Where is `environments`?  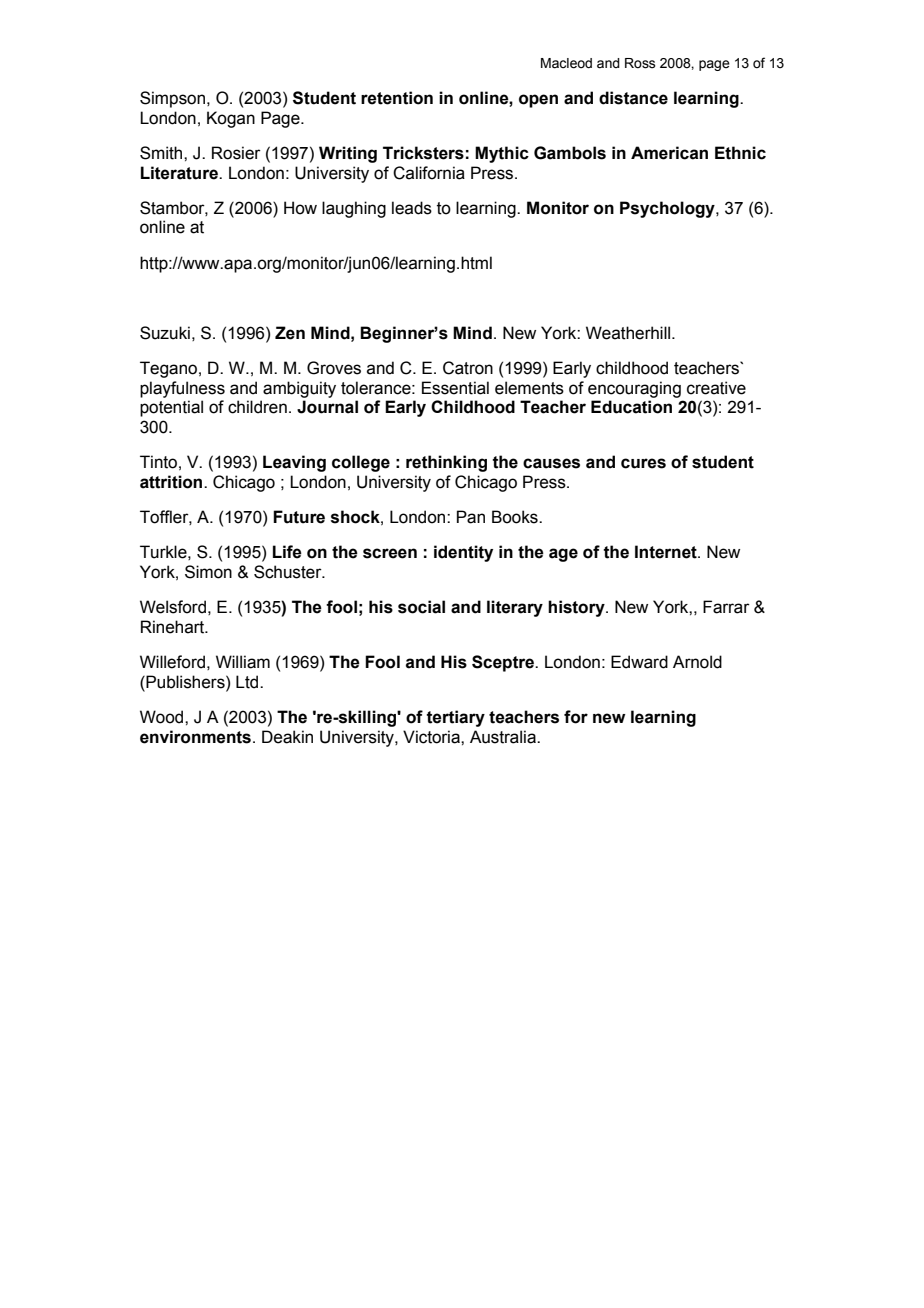
environments is located at coordinates (195, 737).
